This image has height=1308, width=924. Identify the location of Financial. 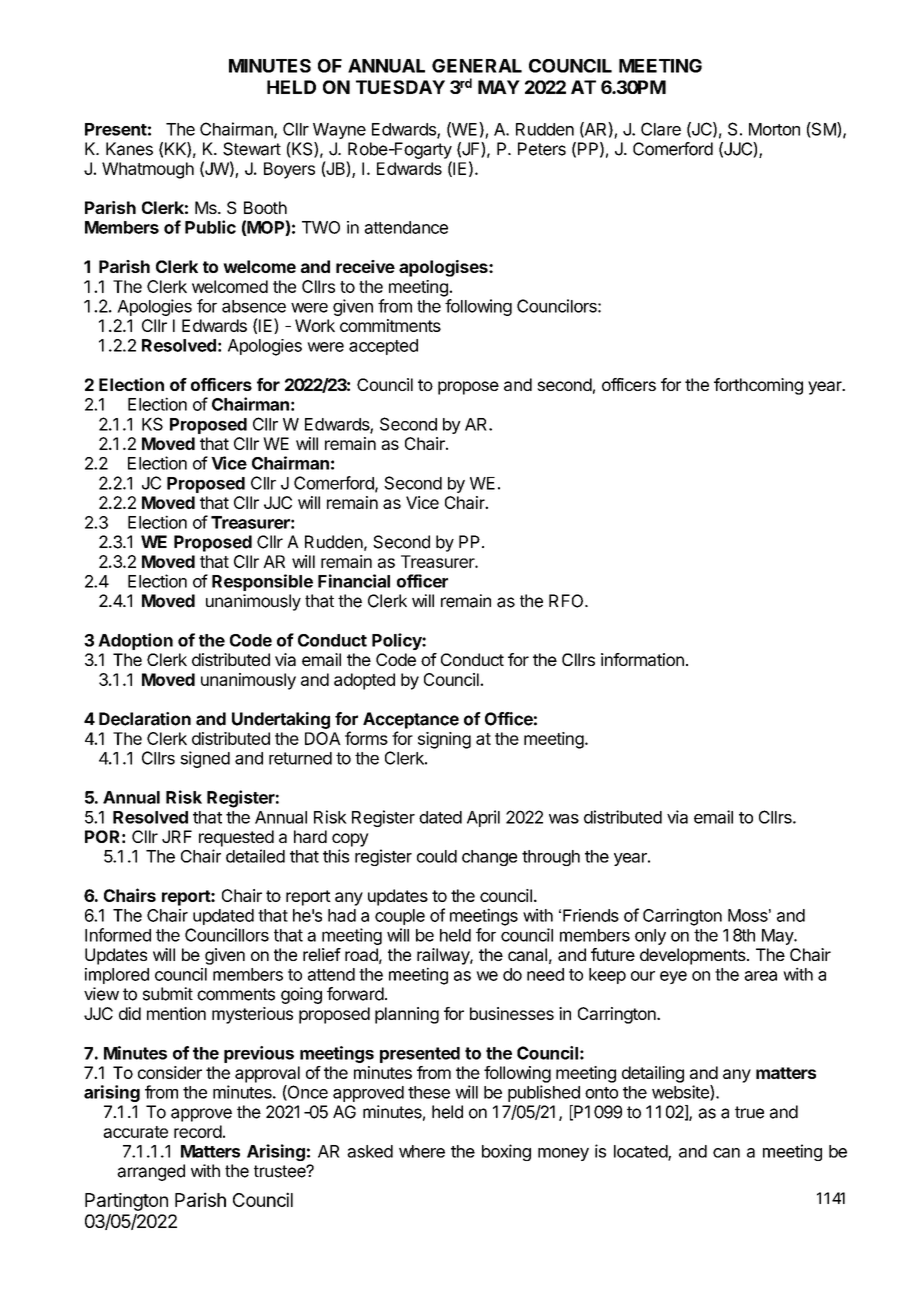
(354, 581).
